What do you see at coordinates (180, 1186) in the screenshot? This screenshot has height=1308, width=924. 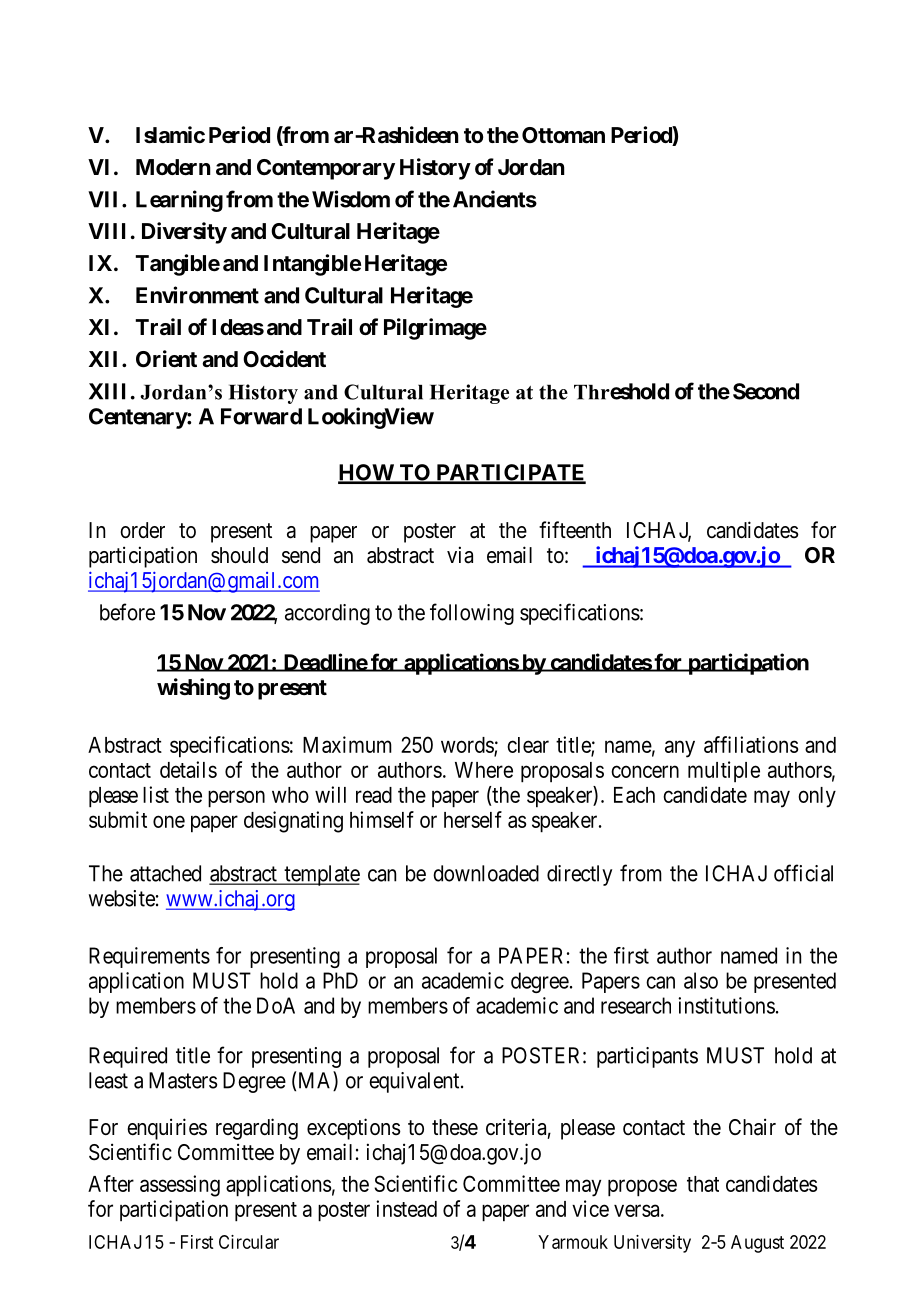 I see `assessing` at bounding box center [180, 1186].
